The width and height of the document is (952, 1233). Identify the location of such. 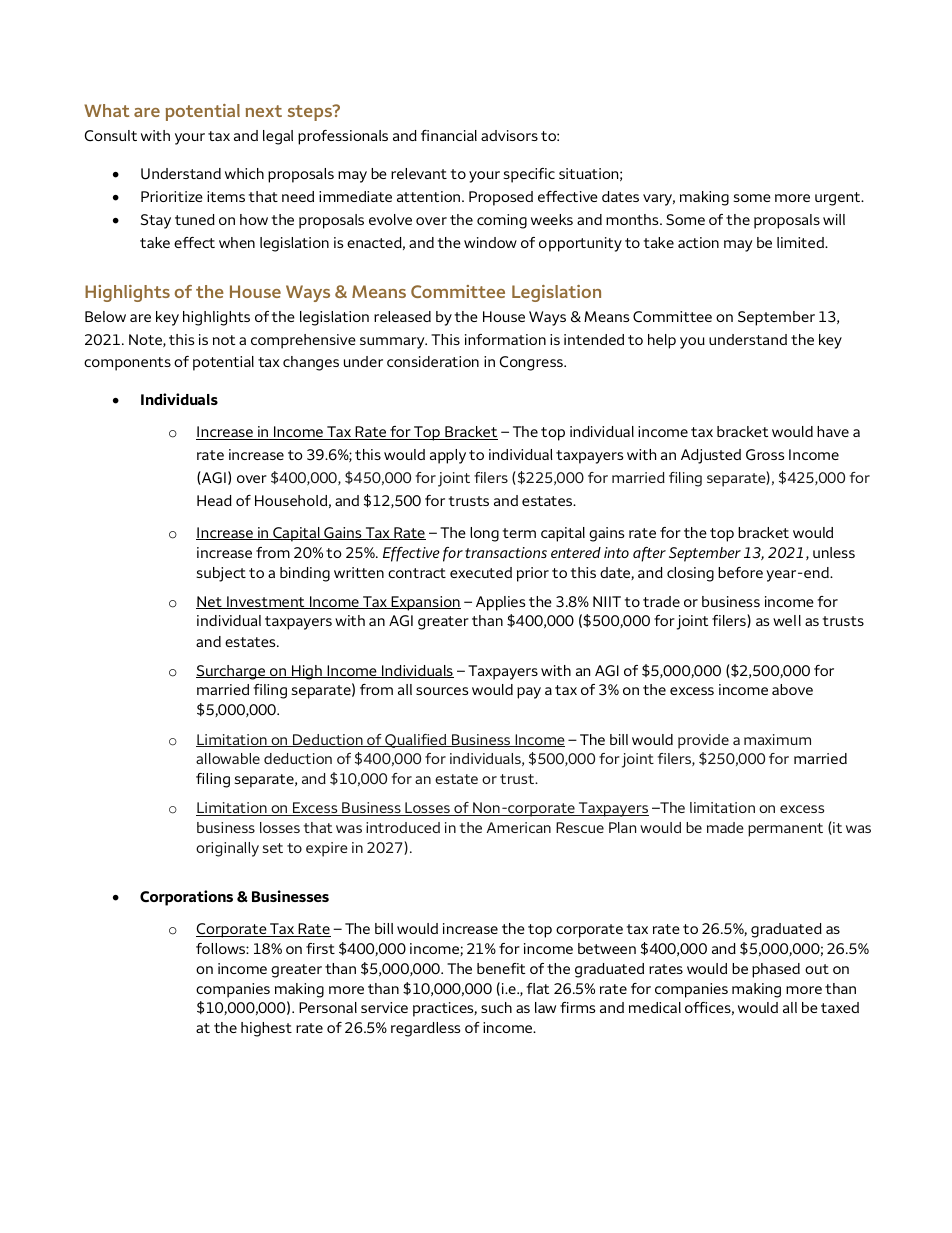
(496, 1007).
